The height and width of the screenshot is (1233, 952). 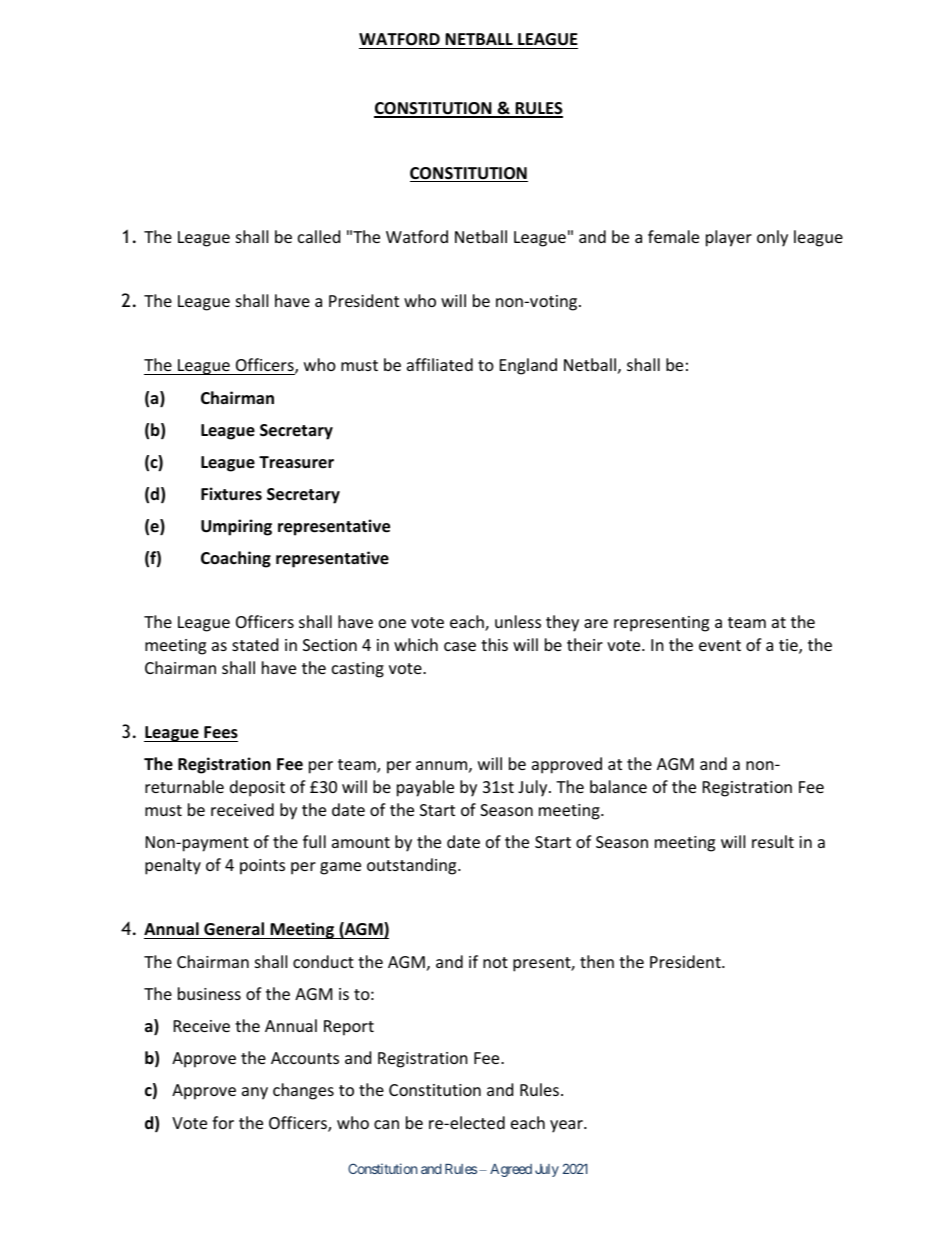 What do you see at coordinates (773, 841) in the screenshot?
I see `result` at bounding box center [773, 841].
